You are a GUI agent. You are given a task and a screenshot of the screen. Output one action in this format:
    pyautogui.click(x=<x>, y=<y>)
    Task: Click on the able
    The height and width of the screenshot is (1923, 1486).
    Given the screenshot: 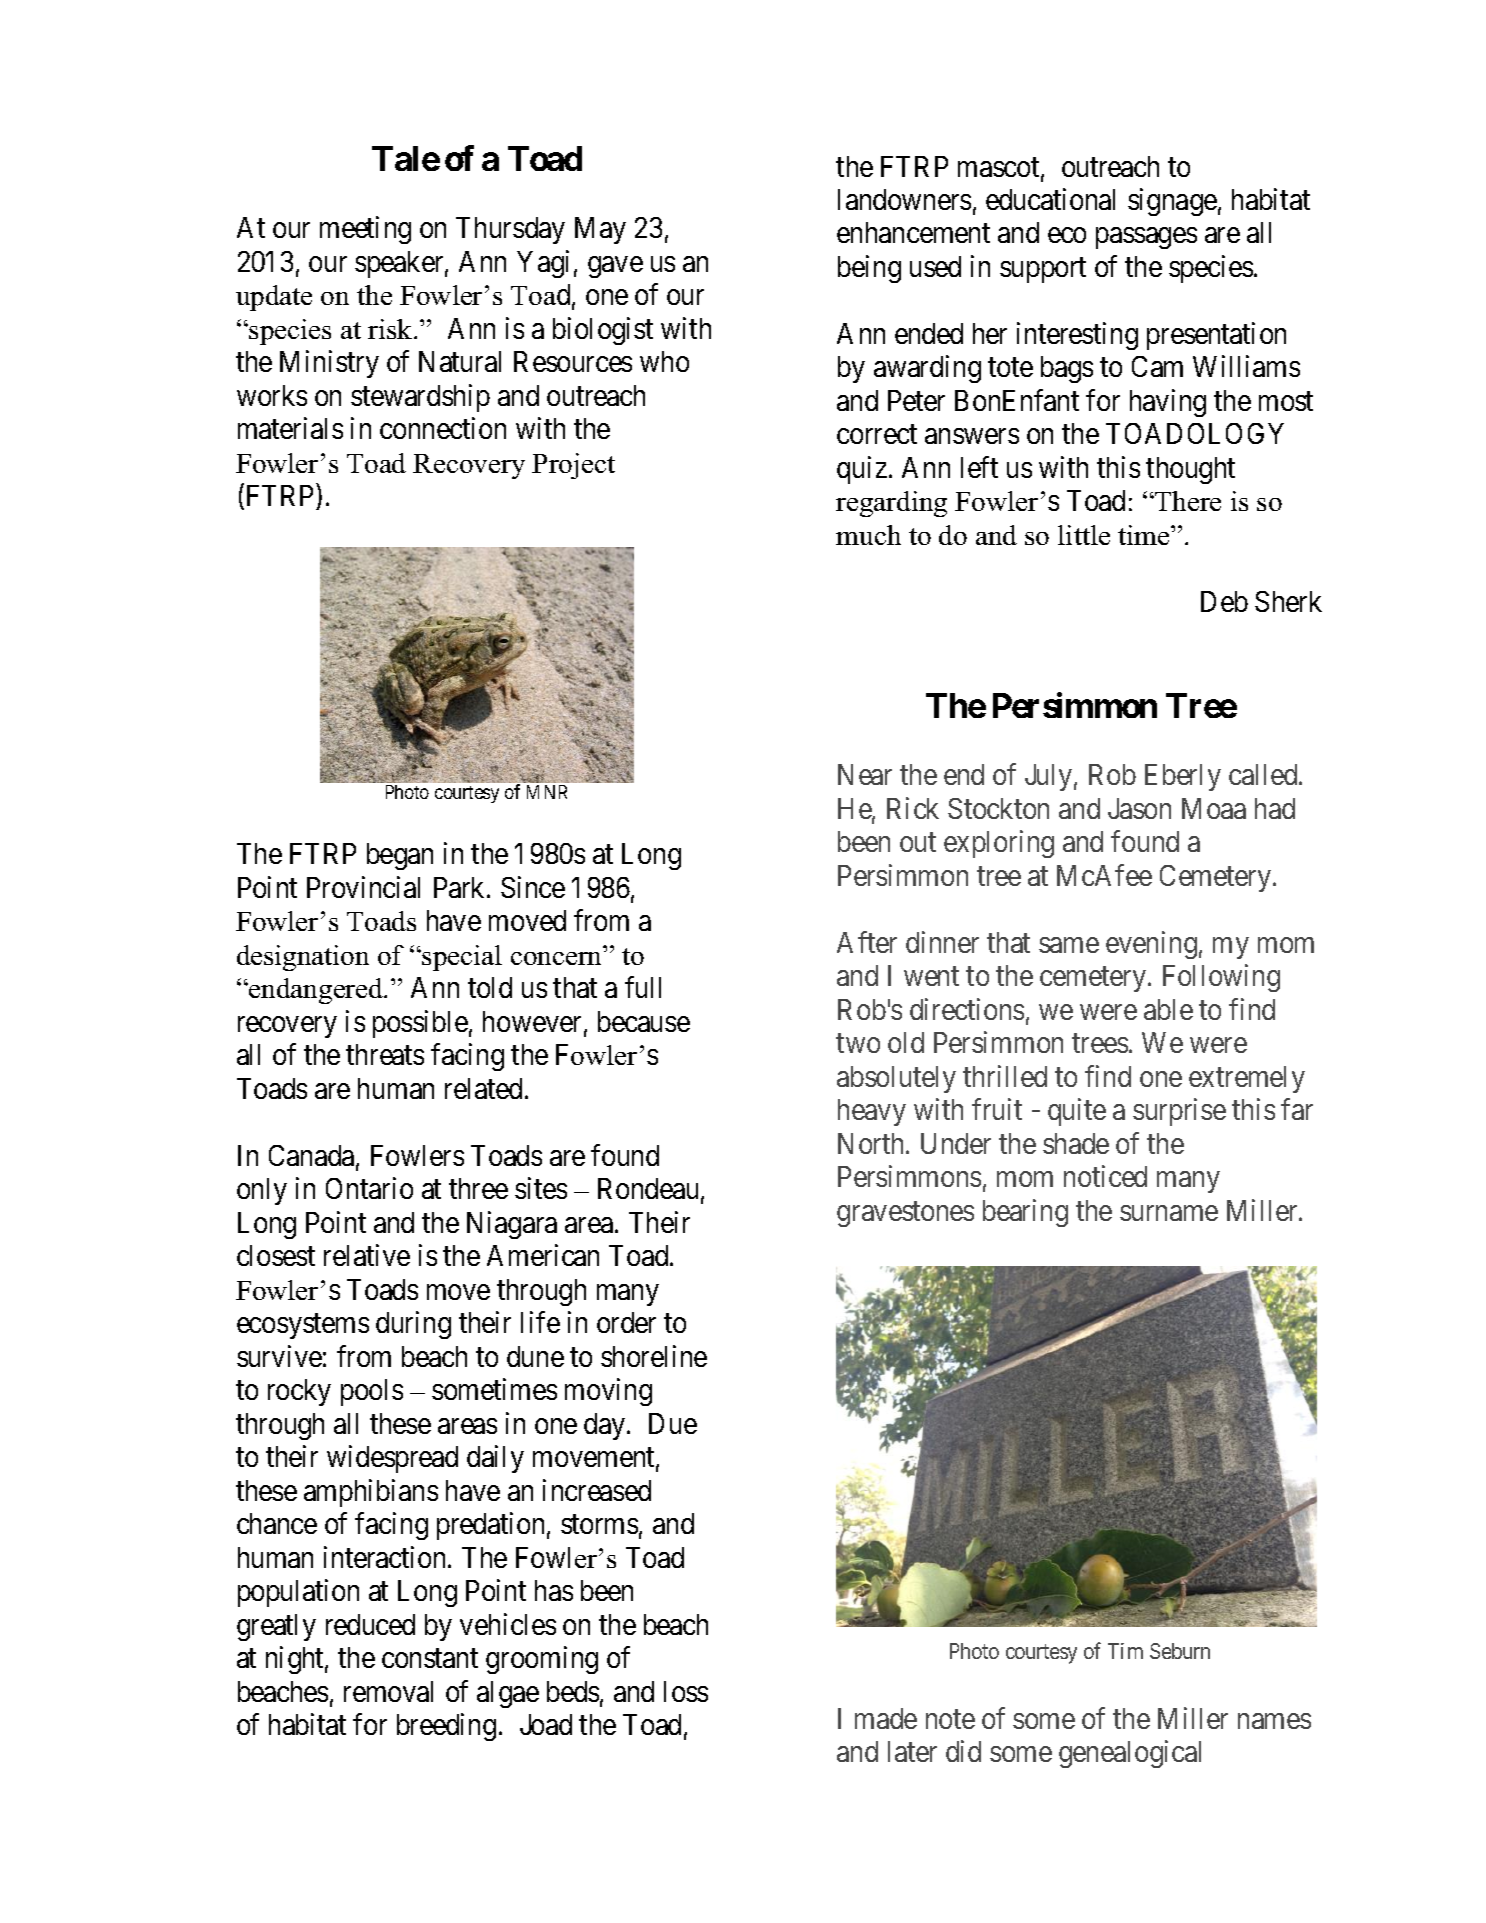 What is the action you would take?
    pyautogui.click(x=1168, y=1009)
